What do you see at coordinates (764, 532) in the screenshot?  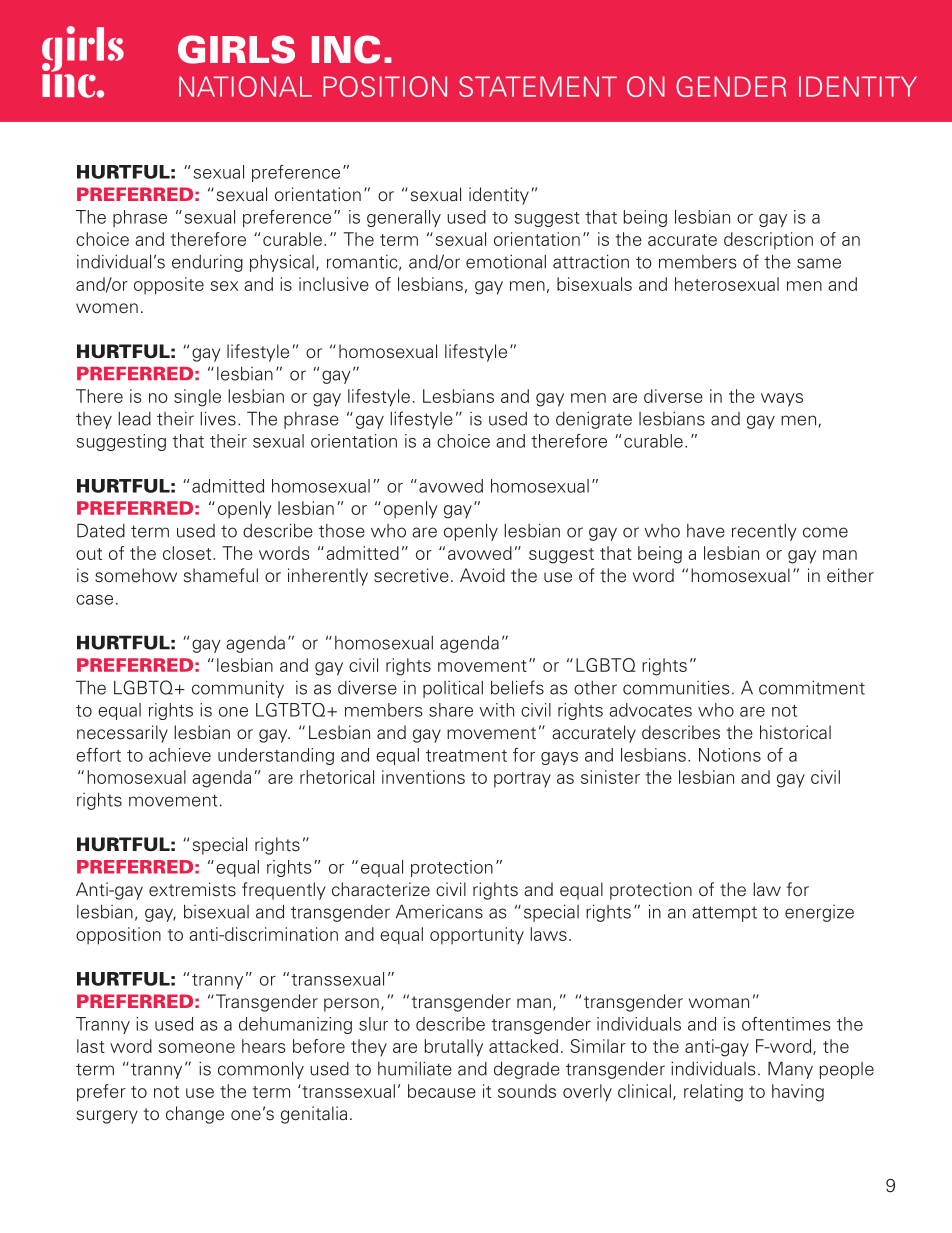 I see `recently` at bounding box center [764, 532].
